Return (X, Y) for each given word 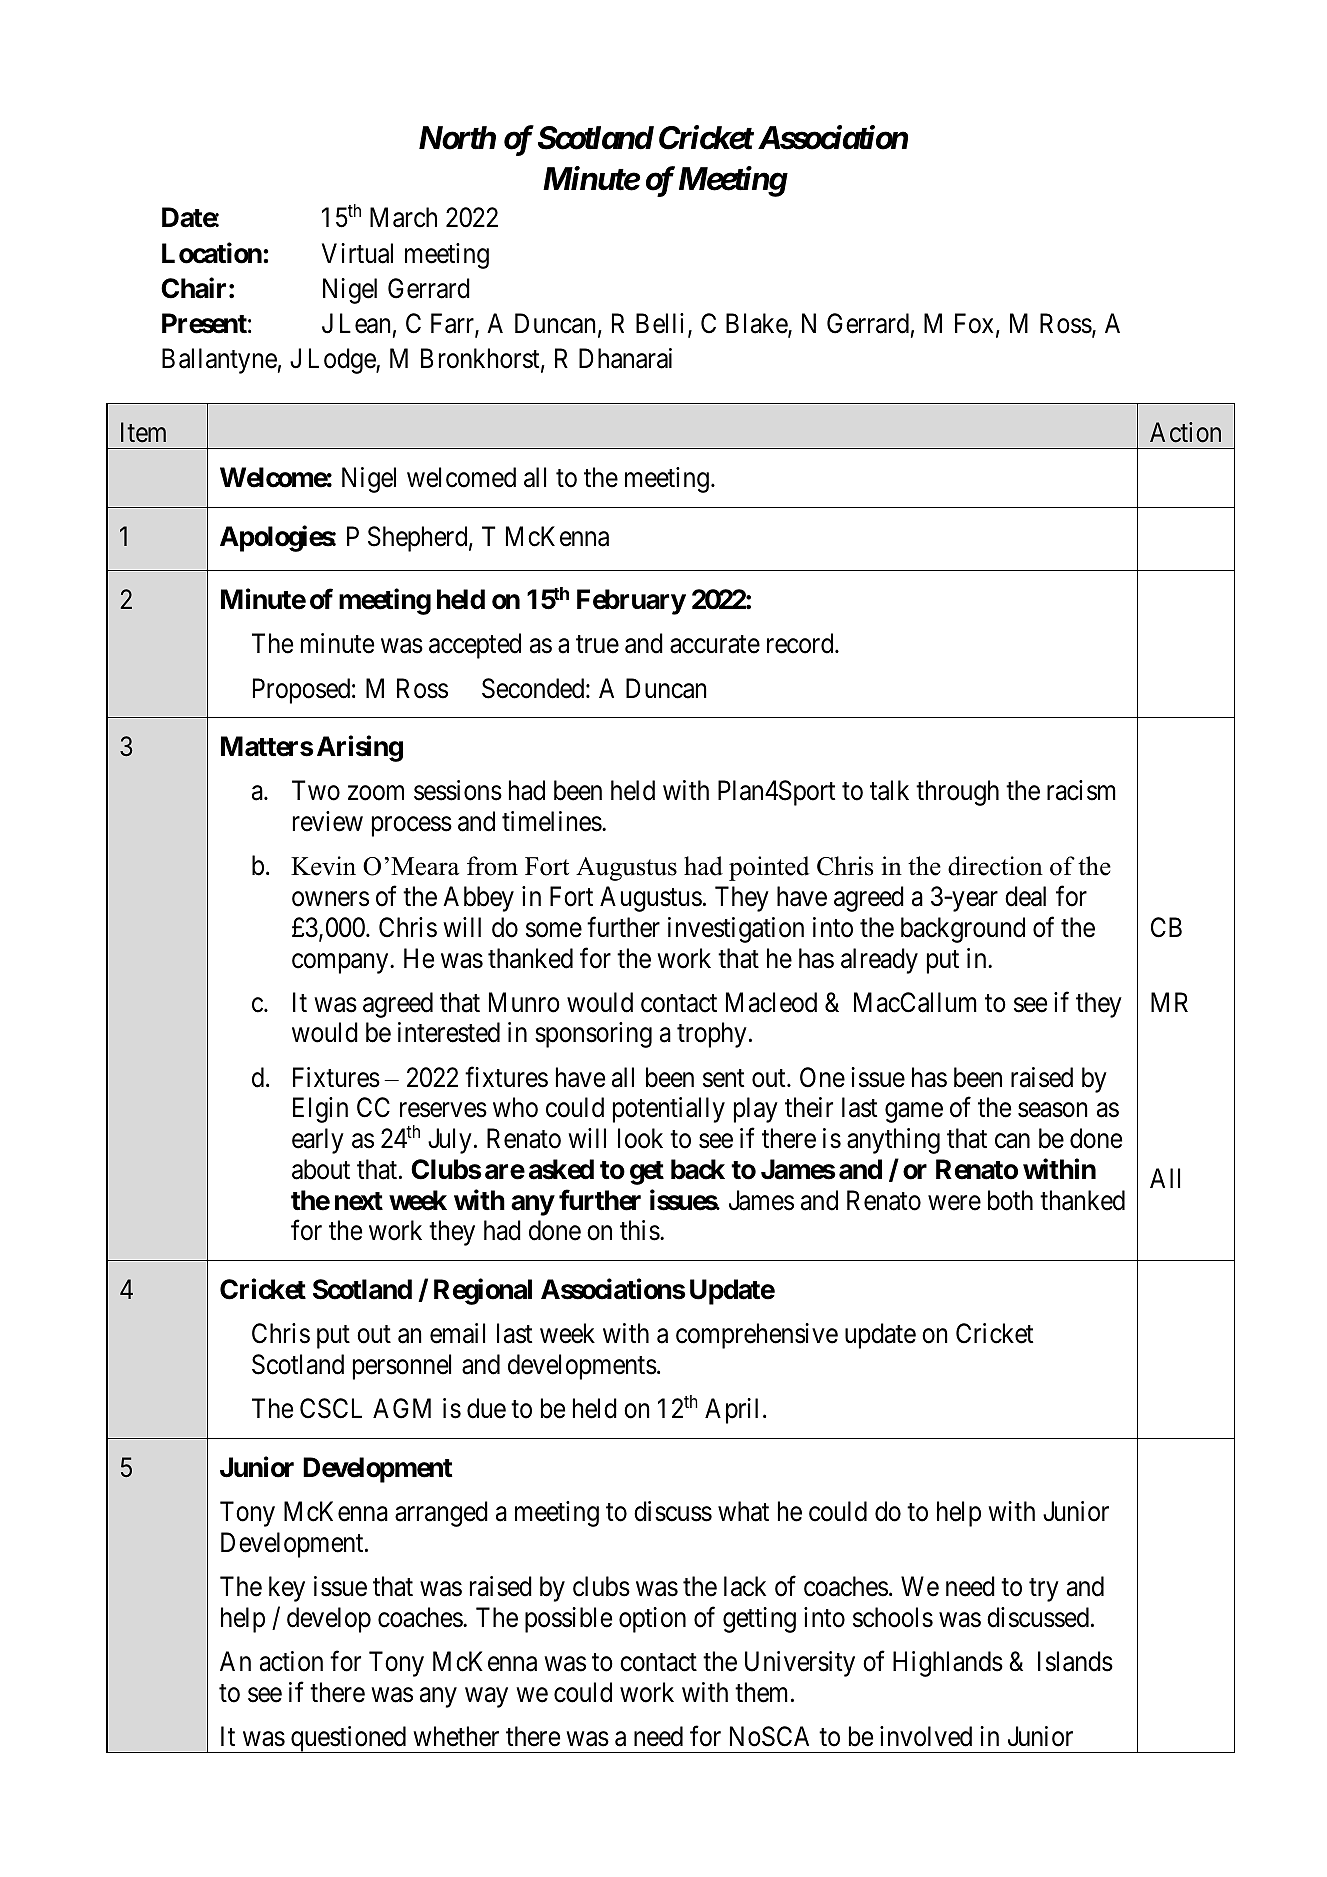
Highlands (948, 1664)
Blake (757, 324)
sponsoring (593, 1035)
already (879, 961)
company (341, 963)
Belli (660, 323)
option (652, 1620)
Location (213, 253)
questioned (349, 1739)
